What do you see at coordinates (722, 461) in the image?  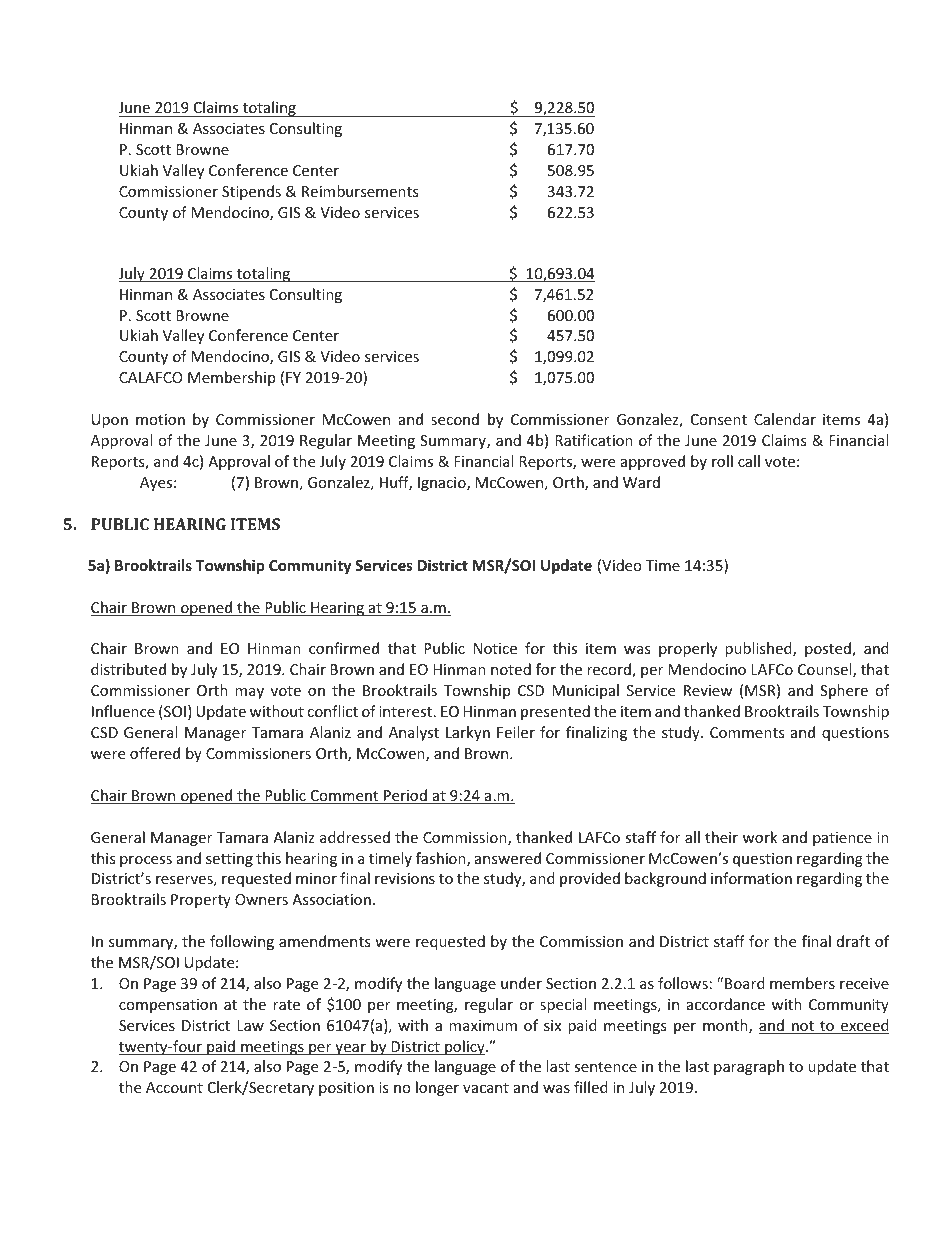 I see `roll` at bounding box center [722, 461].
